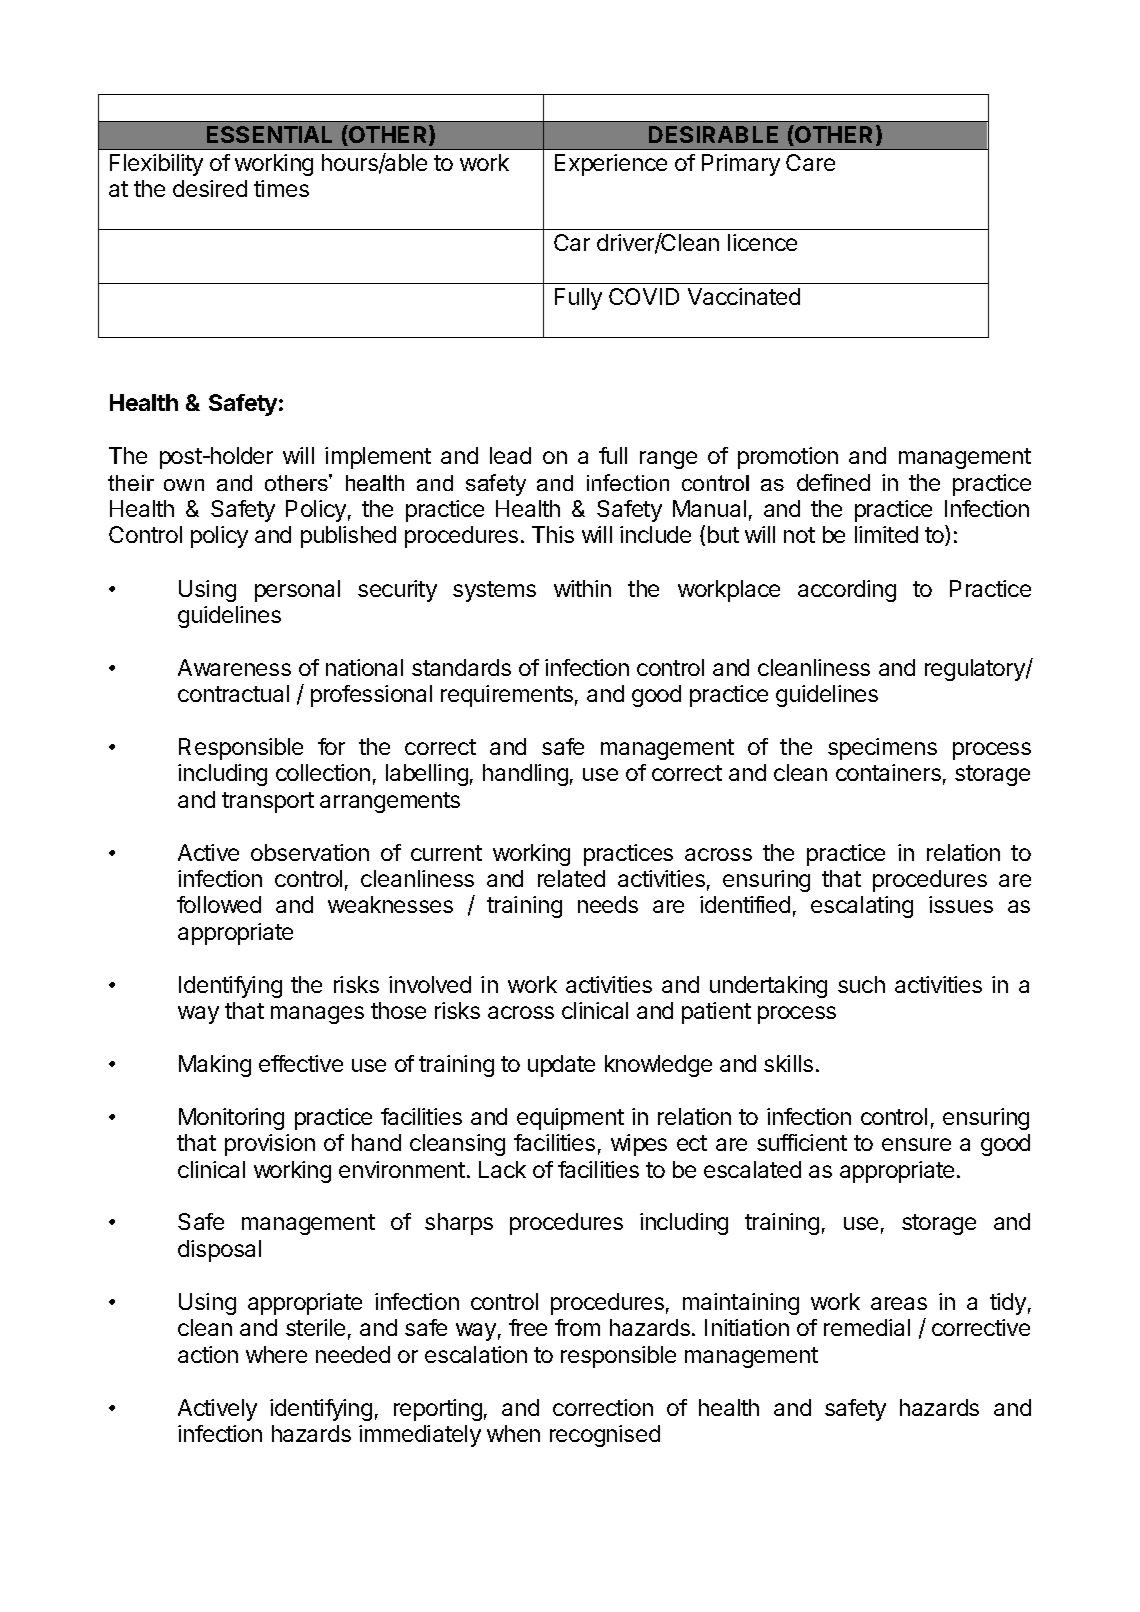 This screenshot has height=1612, width=1140. Describe the element at coordinates (582, 588) in the screenshot. I see `within` at that location.
